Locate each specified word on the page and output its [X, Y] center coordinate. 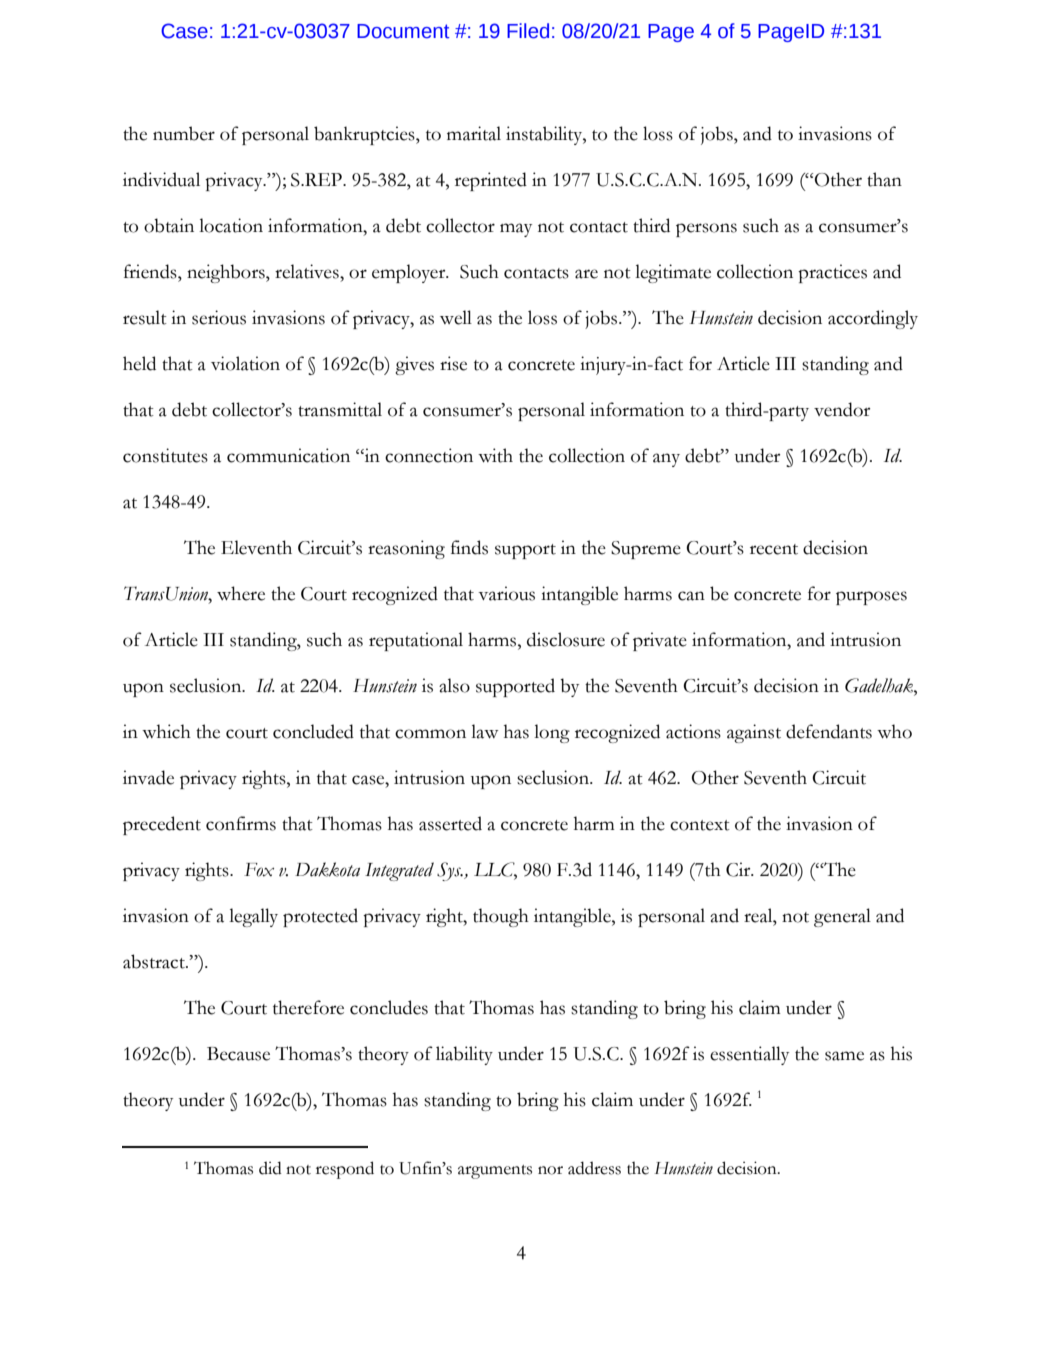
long [552, 733]
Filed [528, 31]
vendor [842, 409]
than [884, 179]
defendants [829, 731]
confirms [241, 823]
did [270, 1168]
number [184, 133]
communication [288, 455]
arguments [495, 1172]
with [495, 455]
